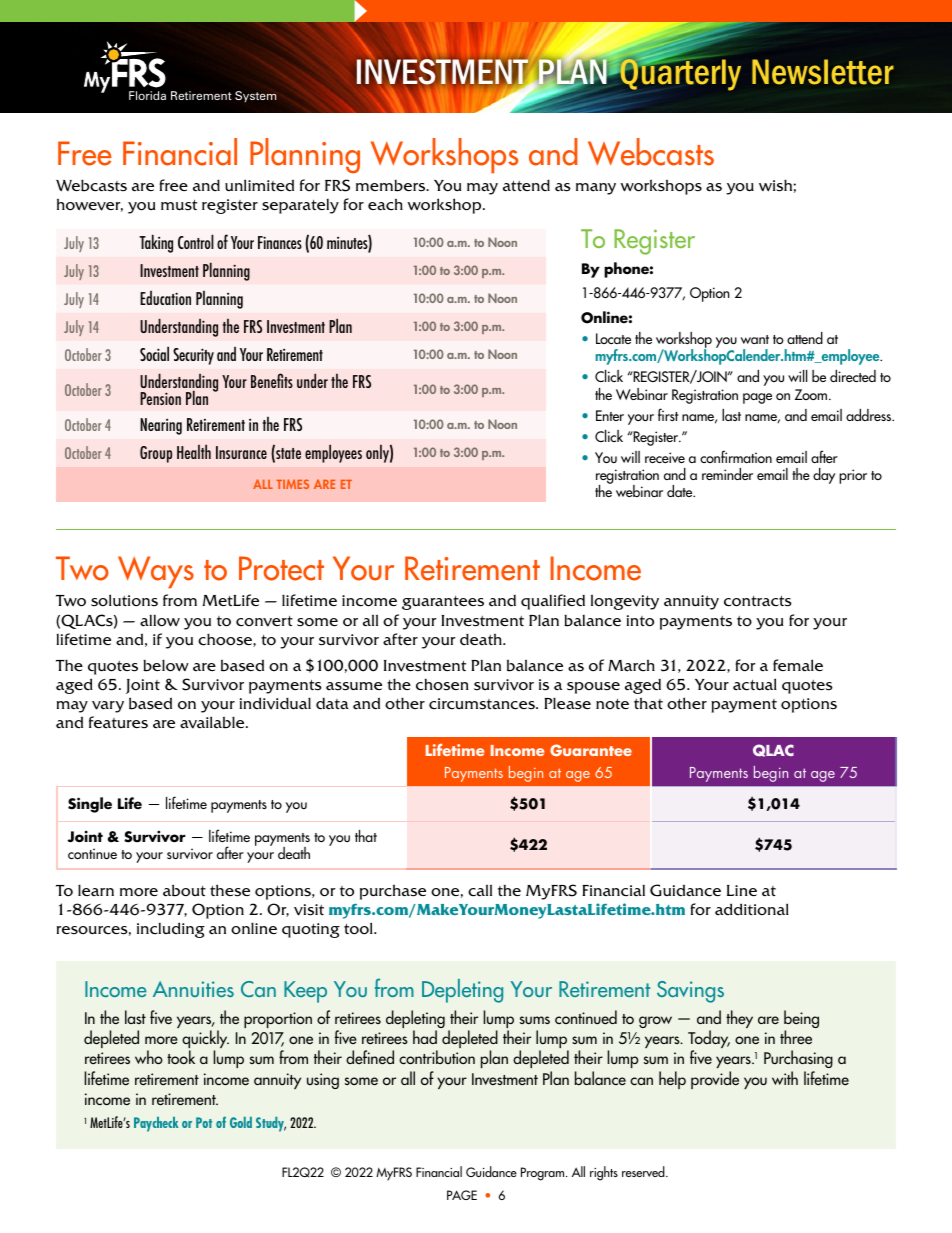 The height and width of the page is (1233, 952). Describe the element at coordinates (483, 704) in the page. I see `circumstances` at that location.
